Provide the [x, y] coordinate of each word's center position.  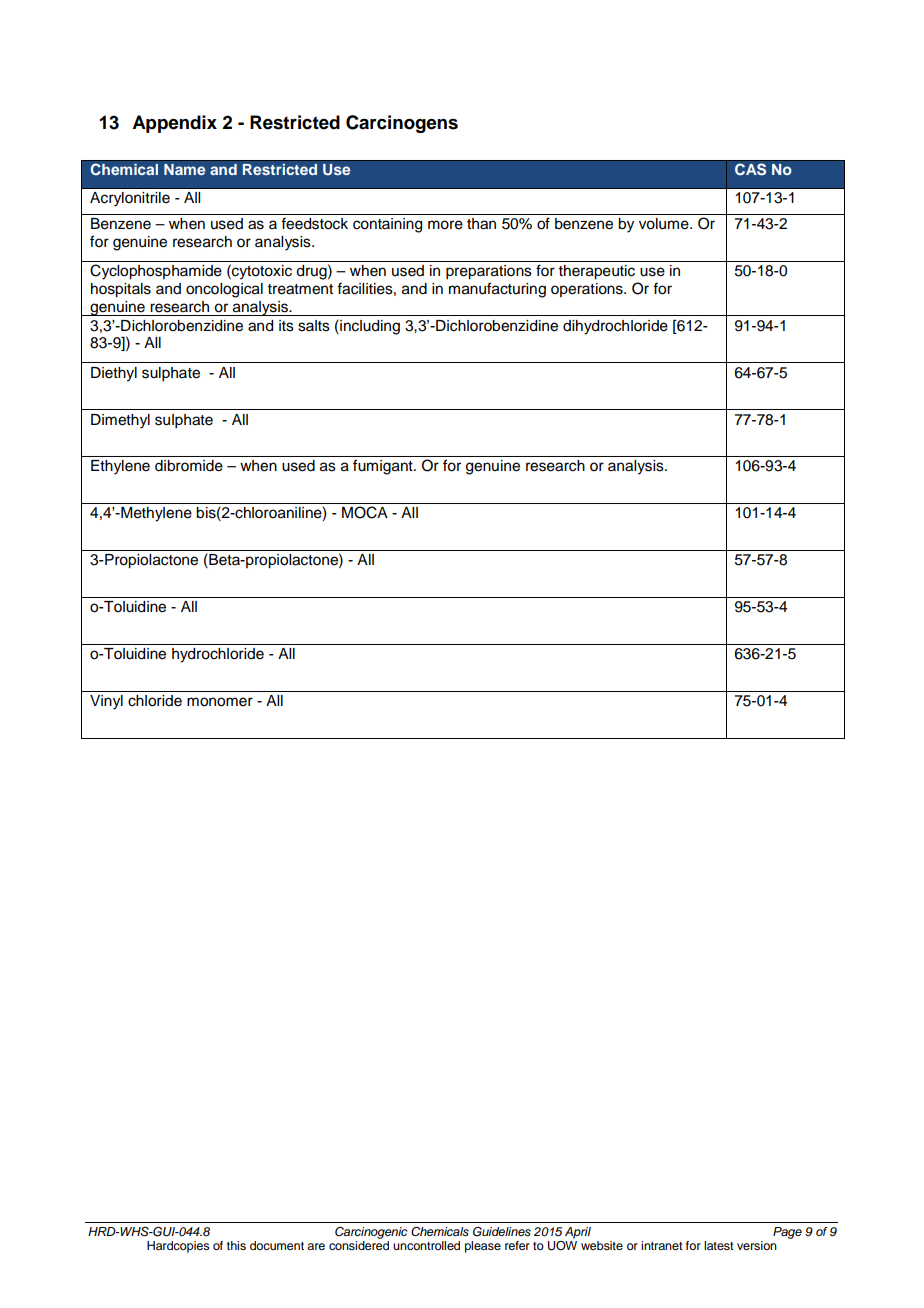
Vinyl [106, 702]
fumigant [384, 467]
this [236, 1245]
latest [719, 1245]
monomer [220, 702]
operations [588, 290]
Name [184, 169]
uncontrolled [426, 1245]
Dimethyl [120, 421]
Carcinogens [402, 124]
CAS [750, 169]
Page [787, 1233]
